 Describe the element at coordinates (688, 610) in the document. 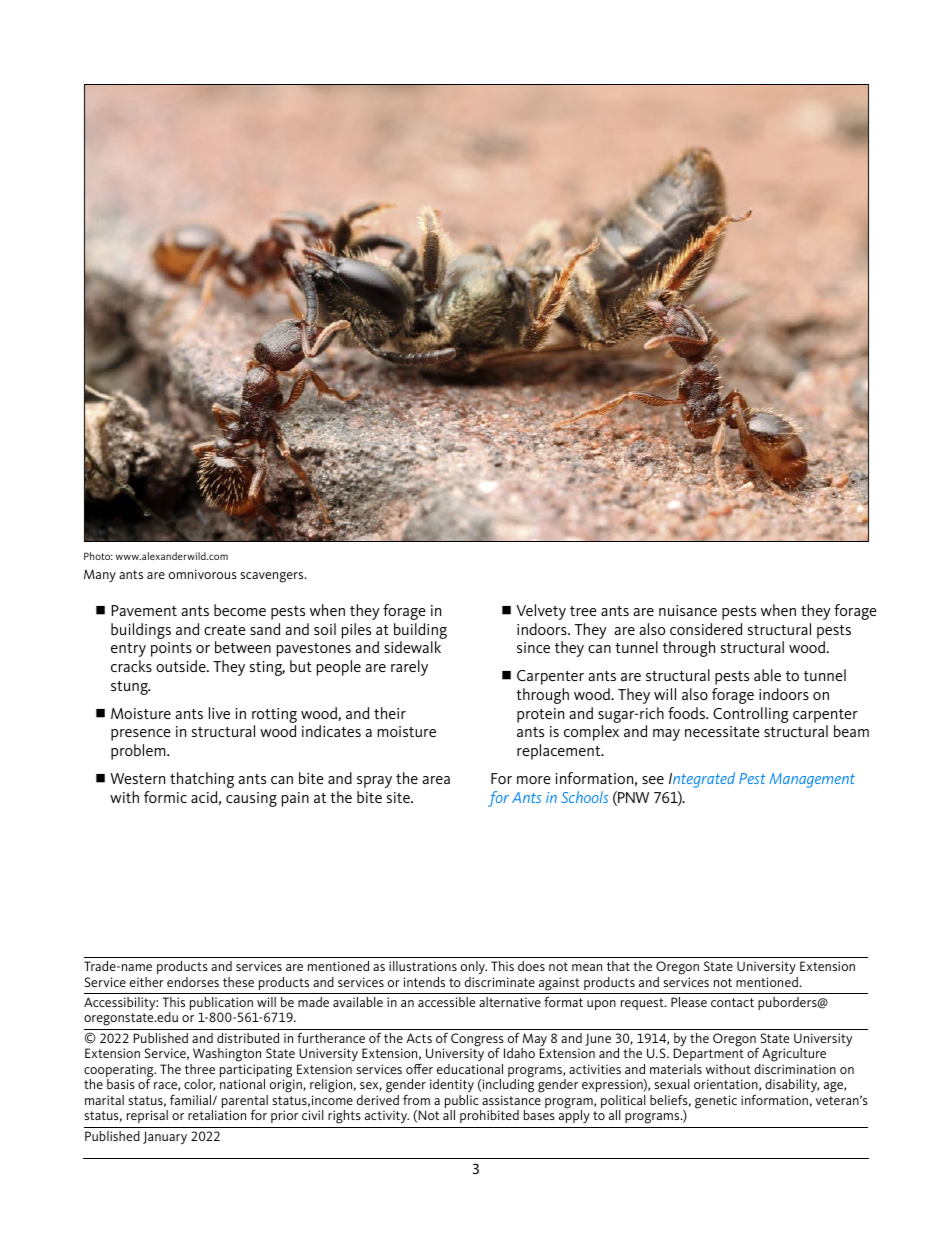

I see `nuisance` at that location.
